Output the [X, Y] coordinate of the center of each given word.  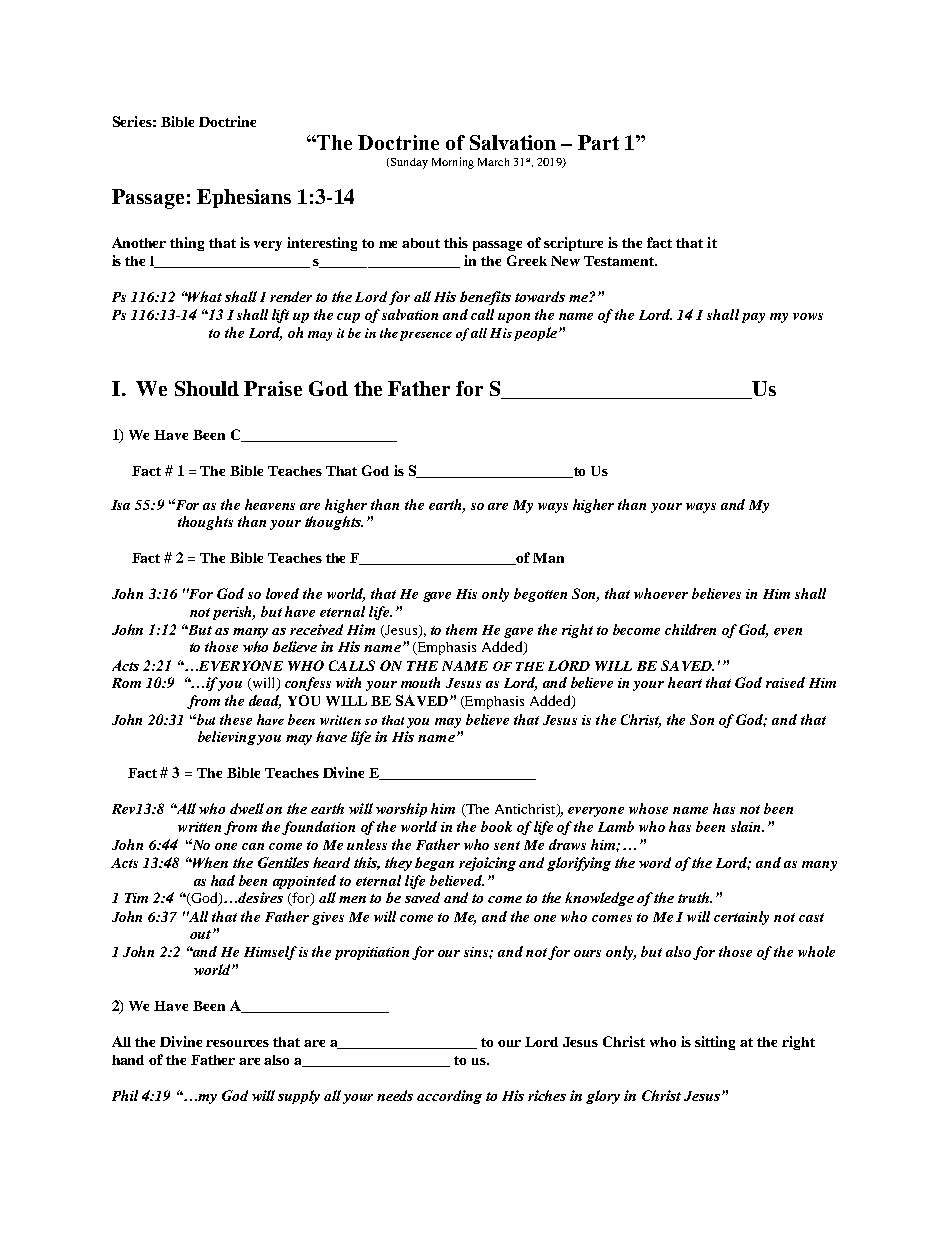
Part [598, 142]
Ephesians [244, 198]
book [496, 826]
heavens [270, 504]
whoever [661, 593]
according [449, 1097]
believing [227, 738]
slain [747, 826]
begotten [540, 595]
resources [237, 1043]
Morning [453, 163]
